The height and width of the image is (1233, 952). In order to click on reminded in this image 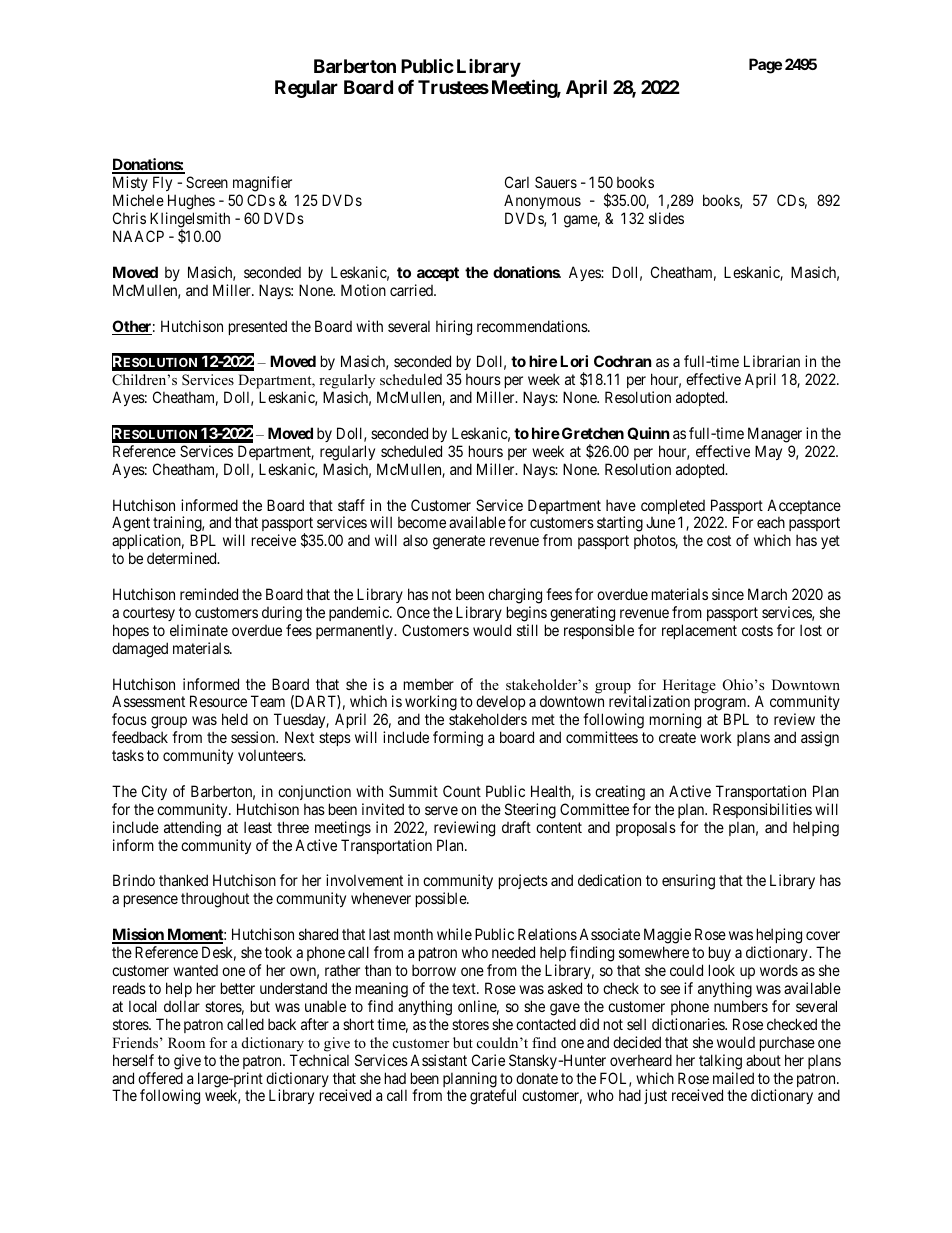, I will do `click(209, 594)`.
